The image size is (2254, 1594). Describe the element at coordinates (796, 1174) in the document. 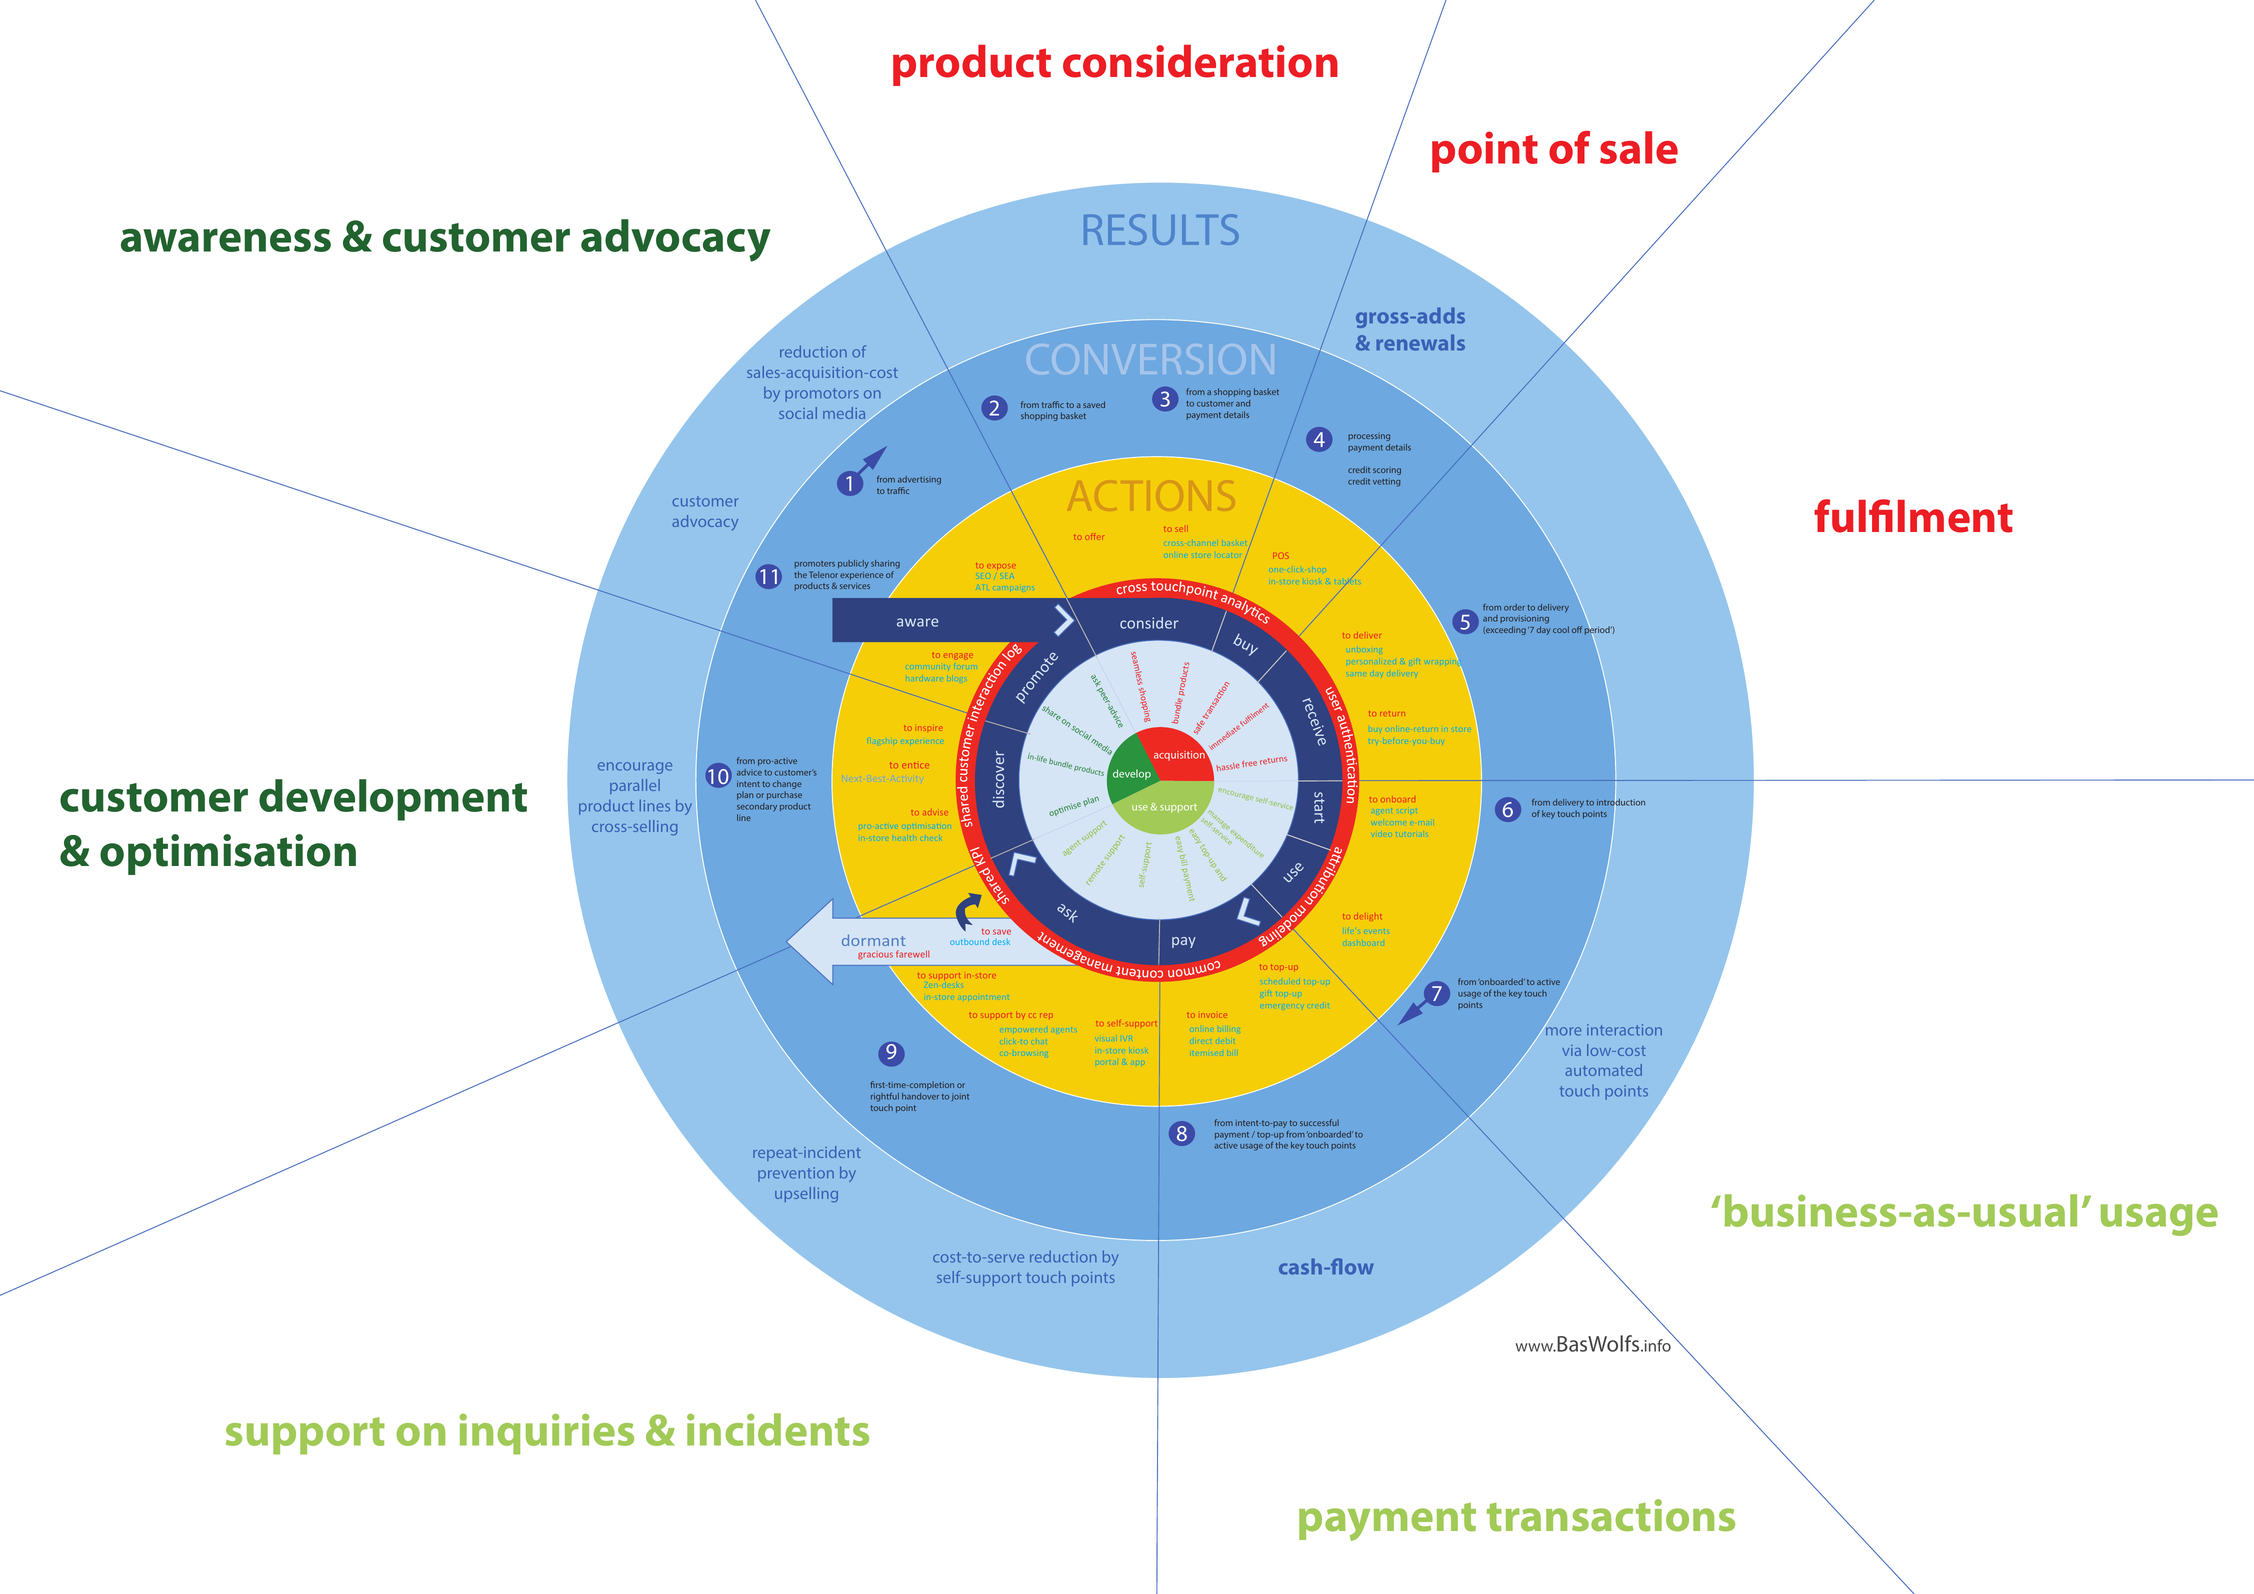

I see `prevention` at that location.
